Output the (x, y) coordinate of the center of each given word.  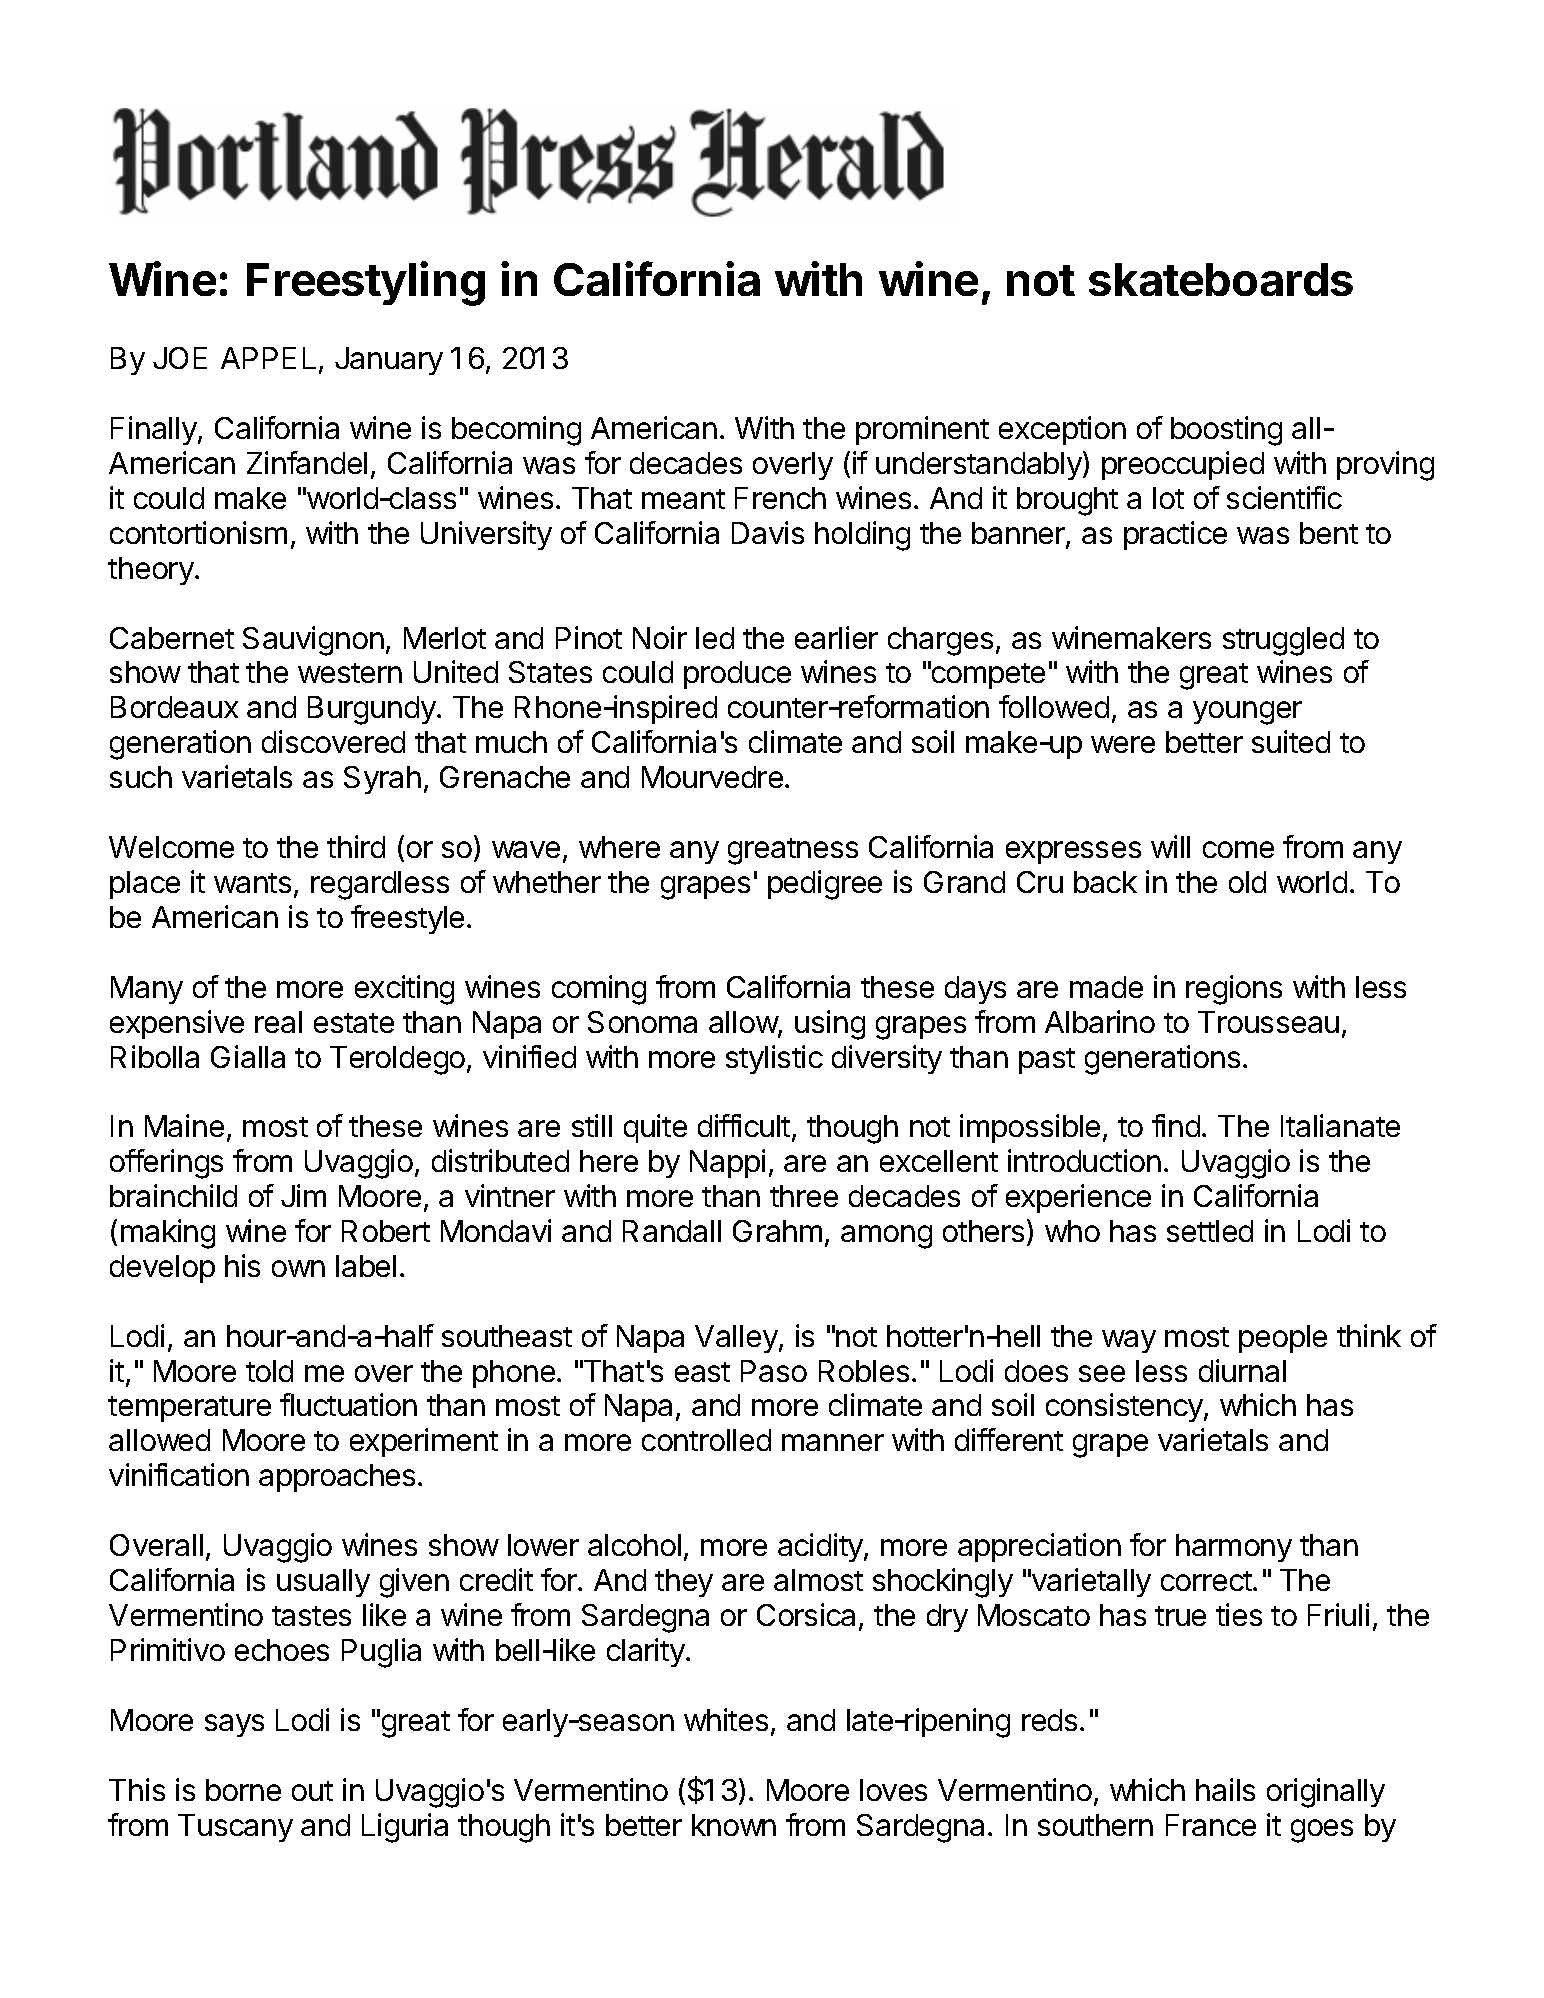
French (780, 498)
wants (252, 883)
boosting (1226, 431)
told (269, 1371)
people (1283, 1339)
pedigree (825, 885)
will (1170, 846)
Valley (736, 1339)
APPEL (270, 359)
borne (243, 1790)
